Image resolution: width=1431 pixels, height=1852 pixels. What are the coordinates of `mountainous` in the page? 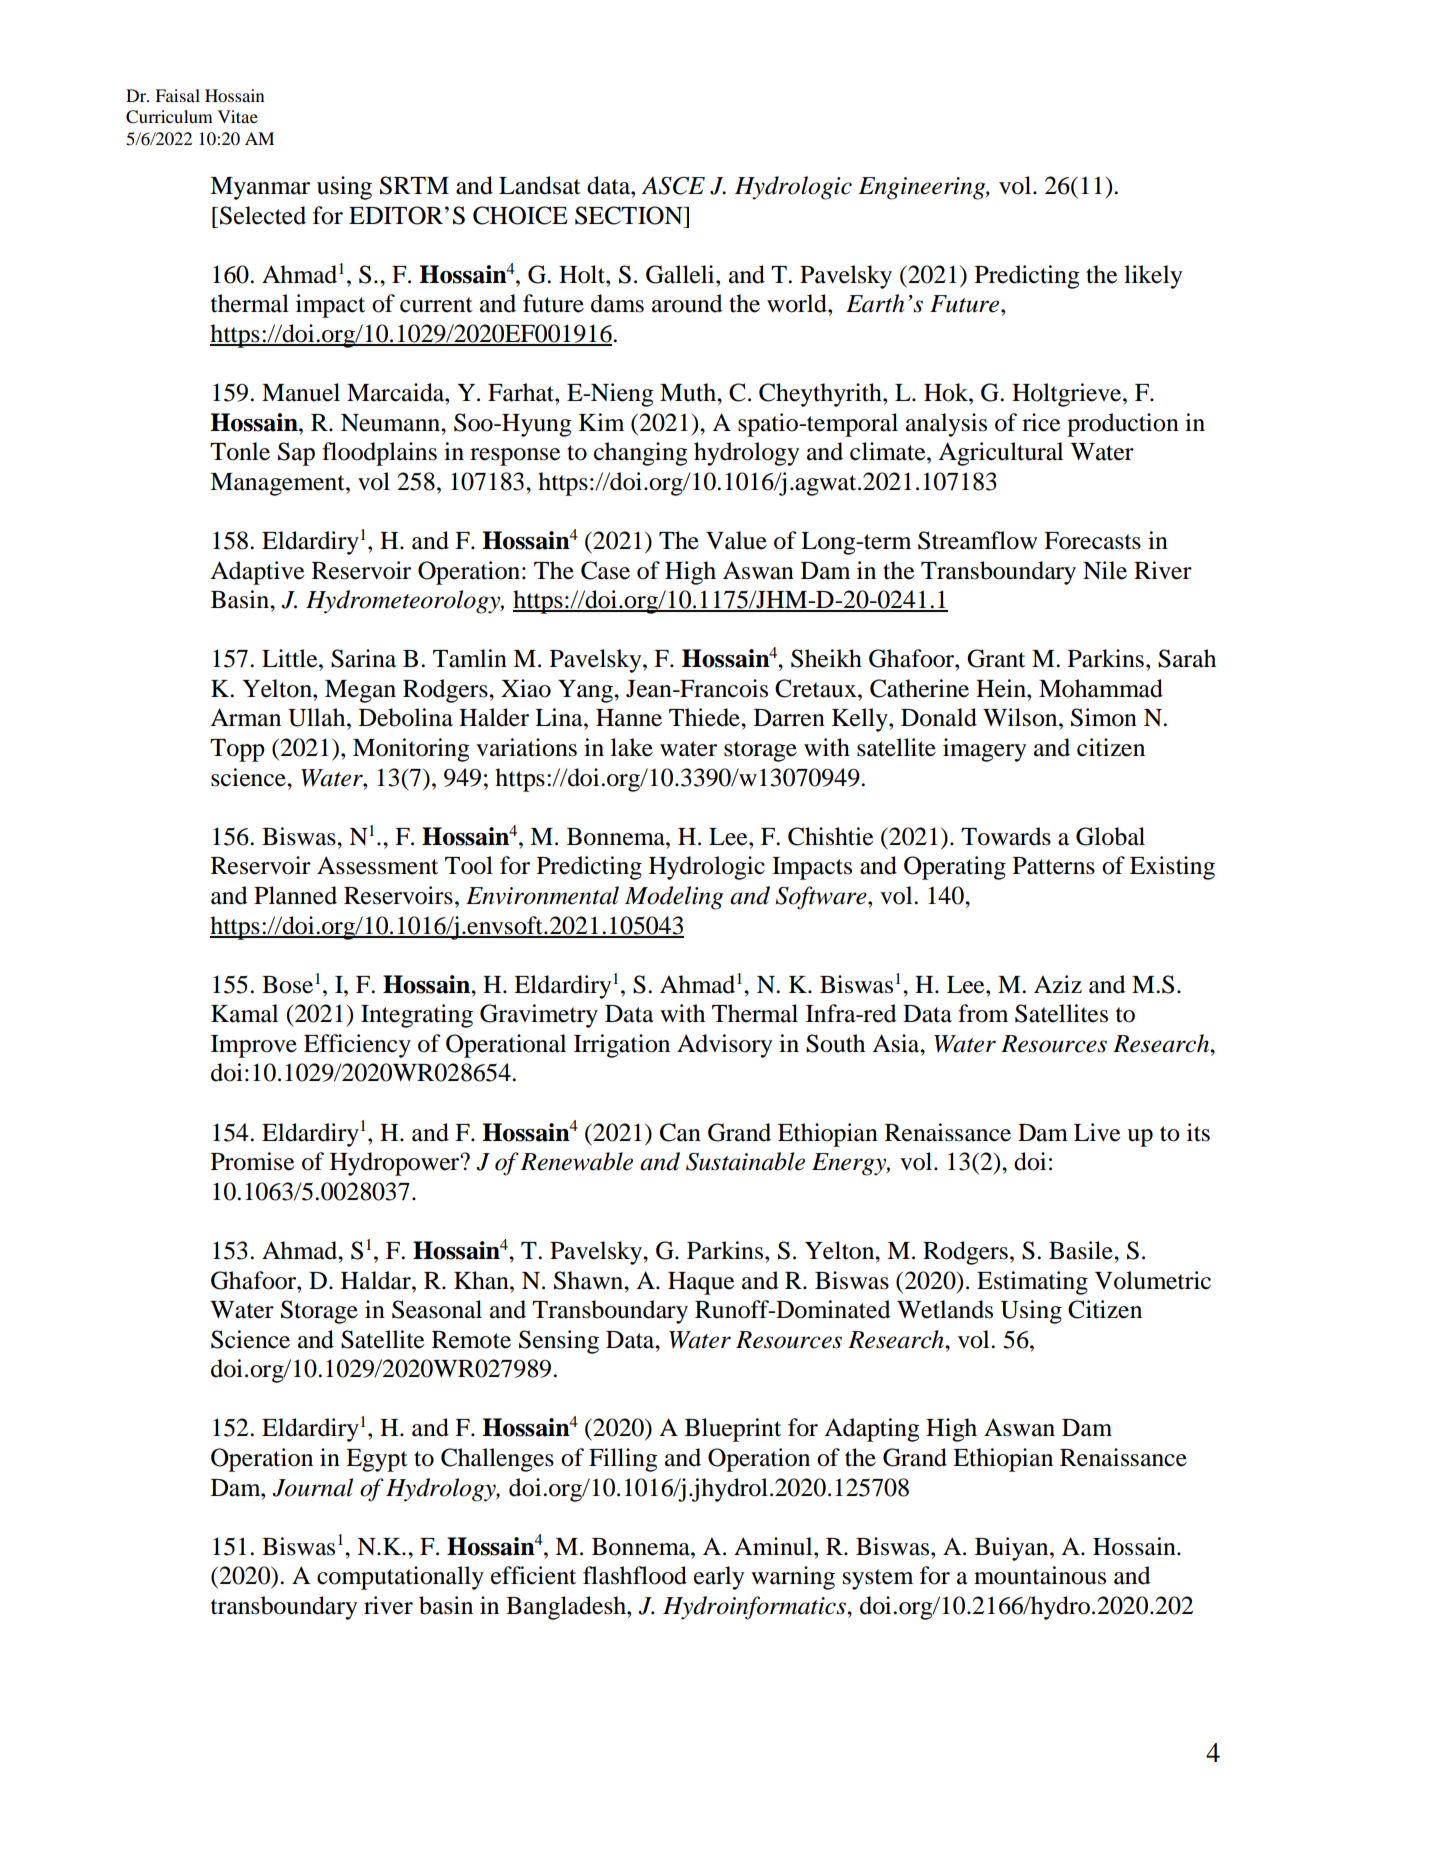 It's located at (1040, 1575).
